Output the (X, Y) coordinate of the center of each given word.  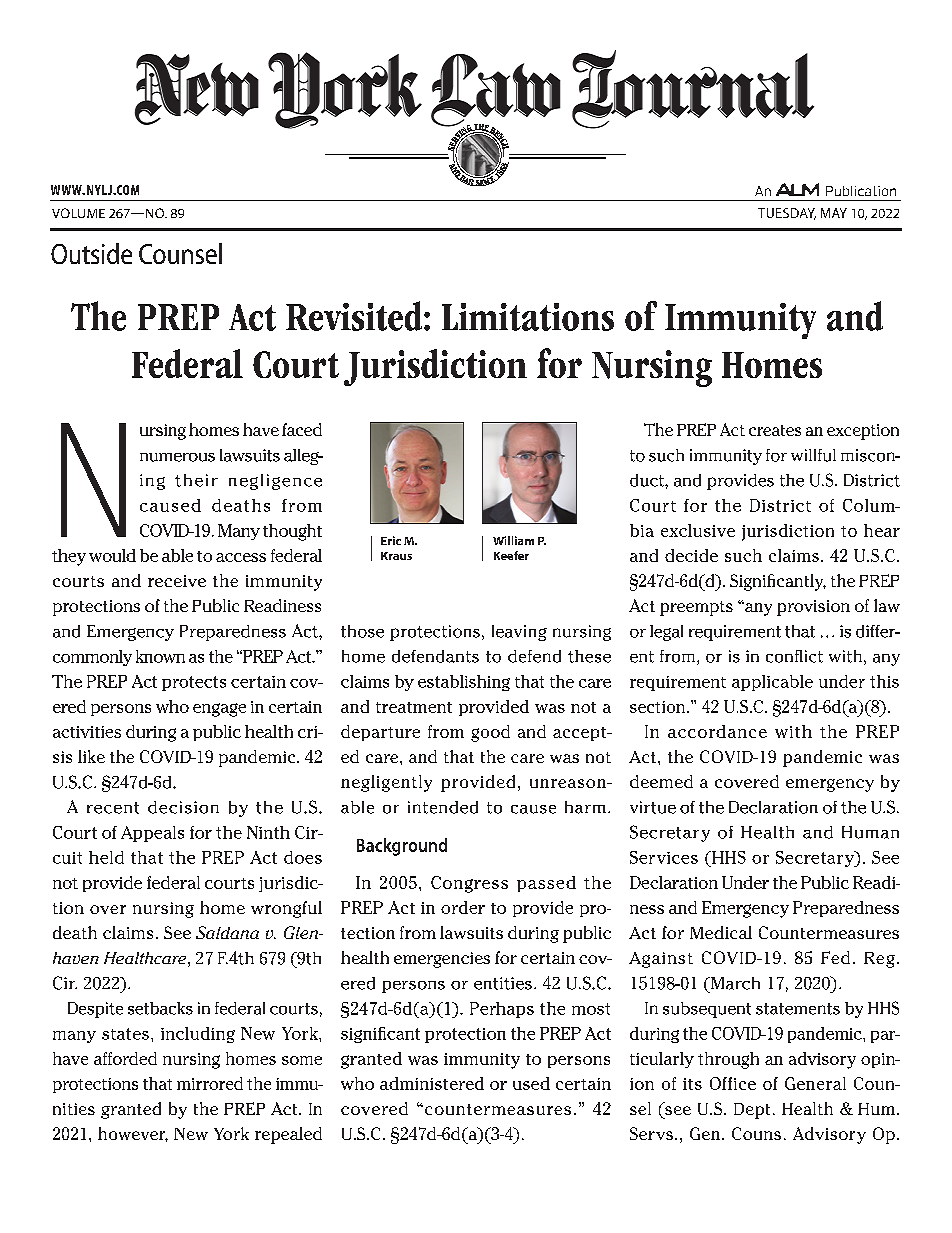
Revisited (355, 316)
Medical (721, 932)
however (133, 1134)
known (160, 656)
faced (302, 429)
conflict (794, 656)
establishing (464, 683)
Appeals (152, 834)
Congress (469, 884)
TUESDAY (787, 214)
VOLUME (78, 213)
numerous (177, 457)
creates (775, 430)
